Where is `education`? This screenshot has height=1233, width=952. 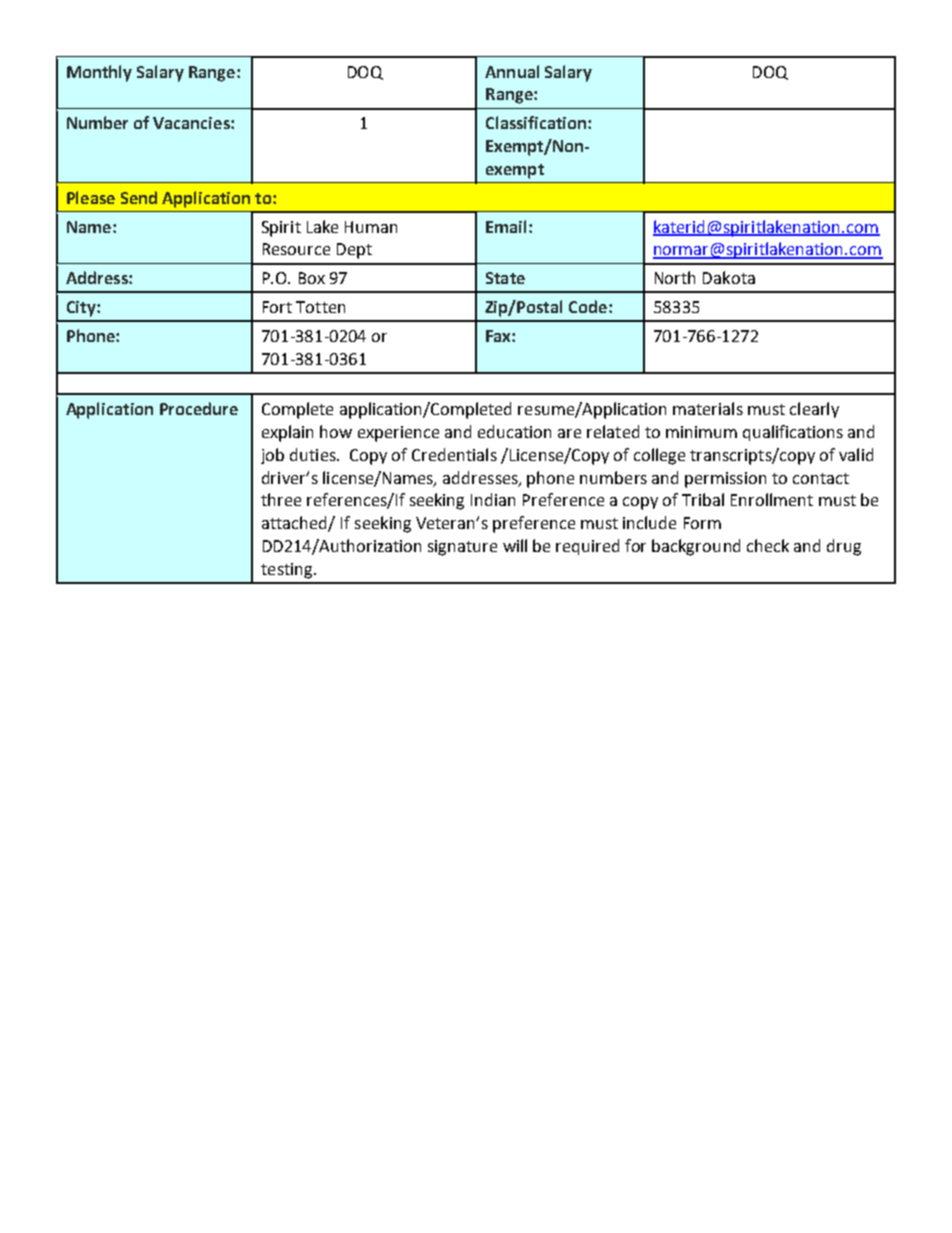 education is located at coordinates (514, 431).
